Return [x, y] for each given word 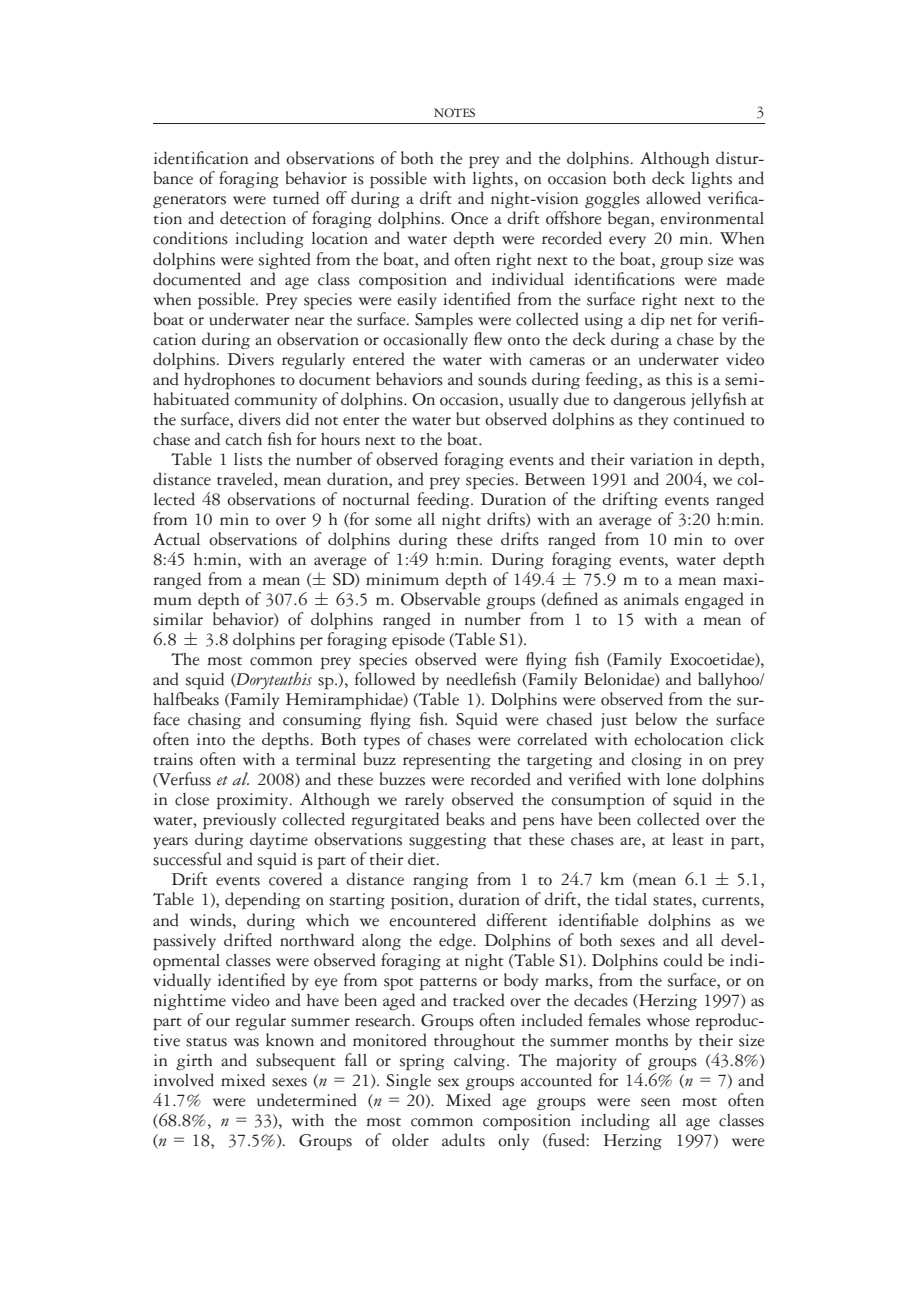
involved [184, 1080]
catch [243, 439]
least [688, 839]
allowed [673, 198]
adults [463, 1140]
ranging [440, 881]
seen [655, 1102]
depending [262, 900]
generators [189, 202]
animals [651, 599]
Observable [441, 599]
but [468, 419]
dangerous [649, 400]
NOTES [454, 113]
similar [178, 619]
